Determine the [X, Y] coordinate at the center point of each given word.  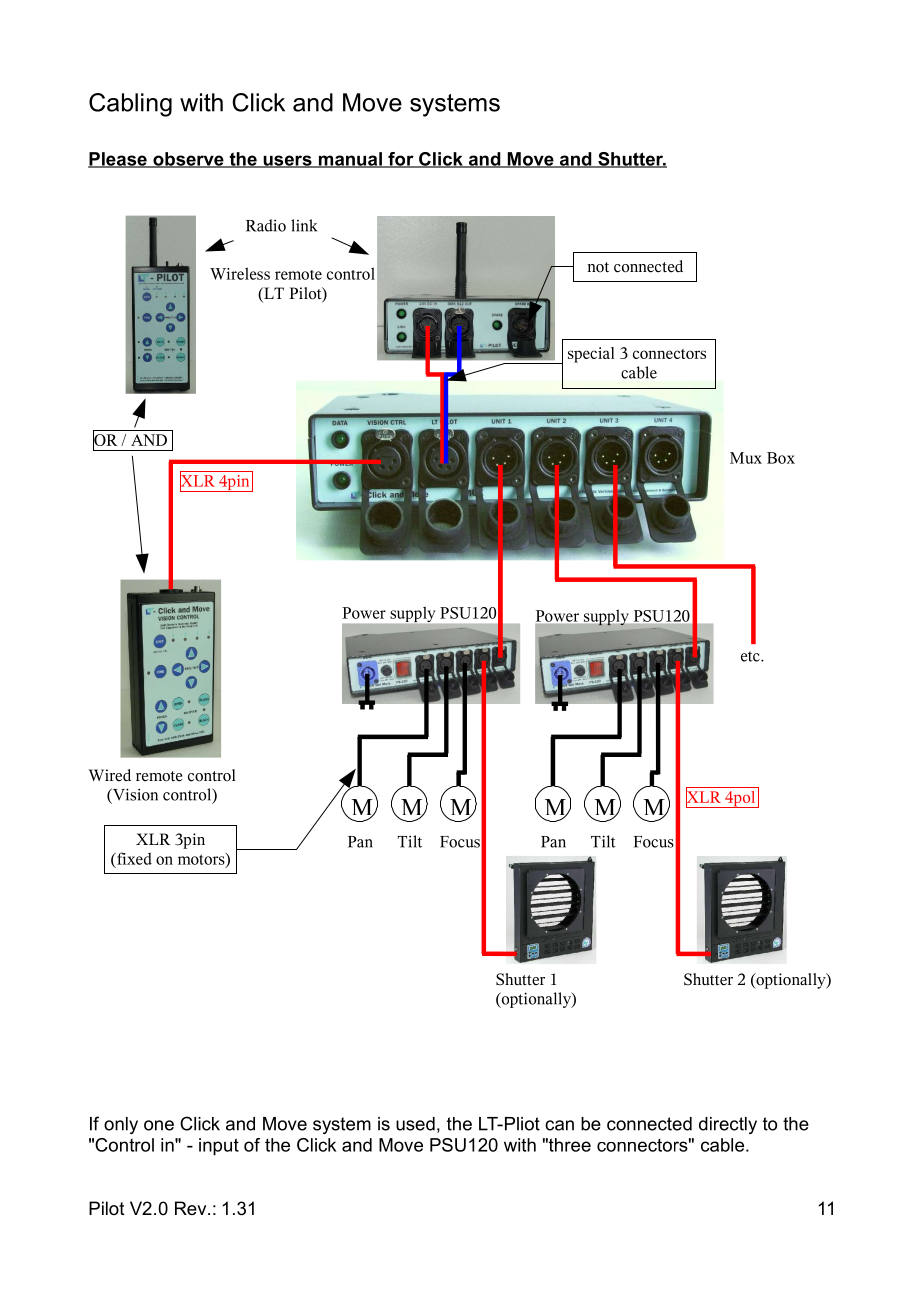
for [401, 160]
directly [728, 1125]
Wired [110, 775]
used [415, 1124]
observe [188, 160]
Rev [192, 1208]
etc [751, 656]
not [598, 267]
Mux [746, 458]
